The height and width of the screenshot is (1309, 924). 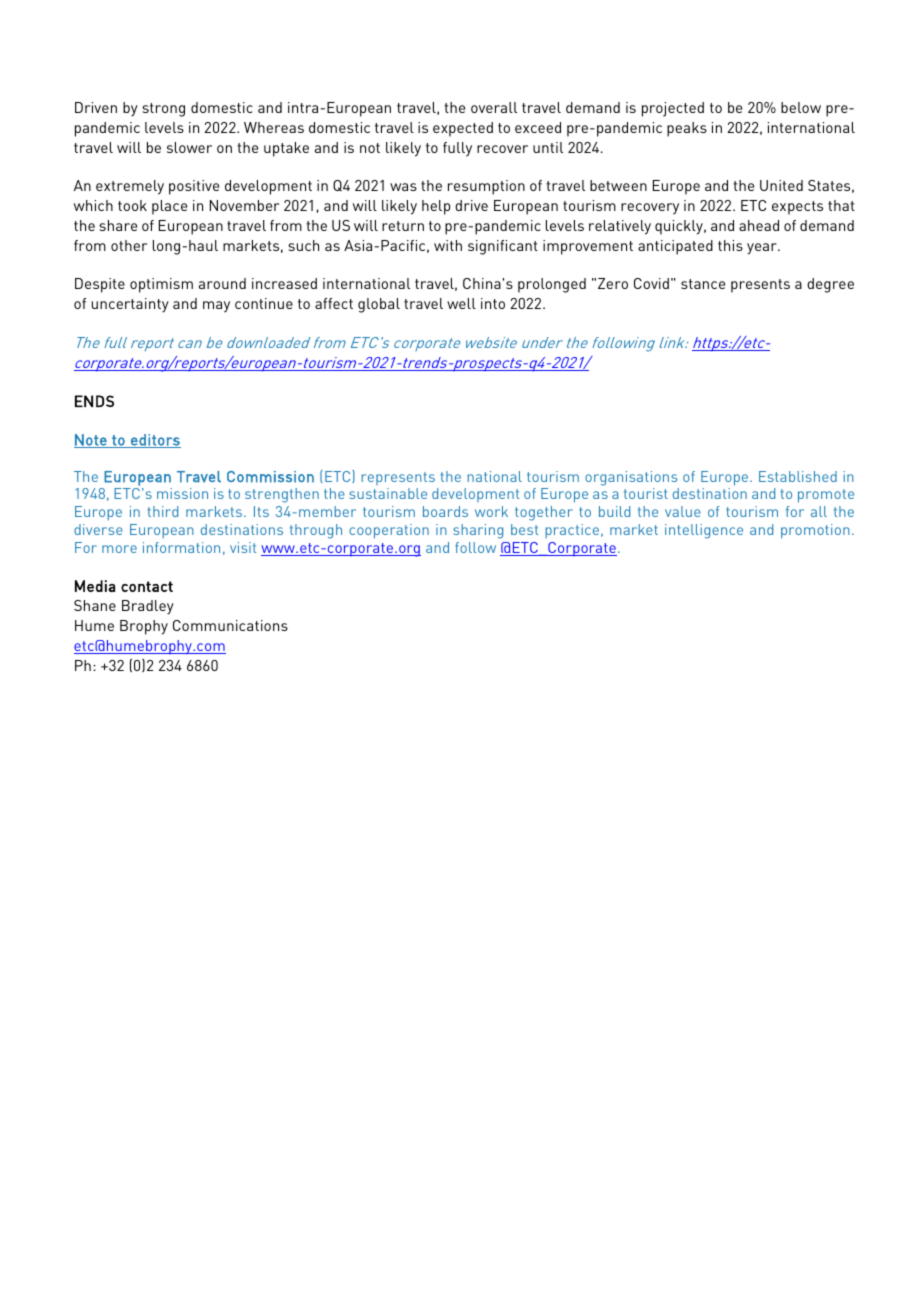 What do you see at coordinates (801, 107) in the screenshot?
I see `below` at bounding box center [801, 107].
